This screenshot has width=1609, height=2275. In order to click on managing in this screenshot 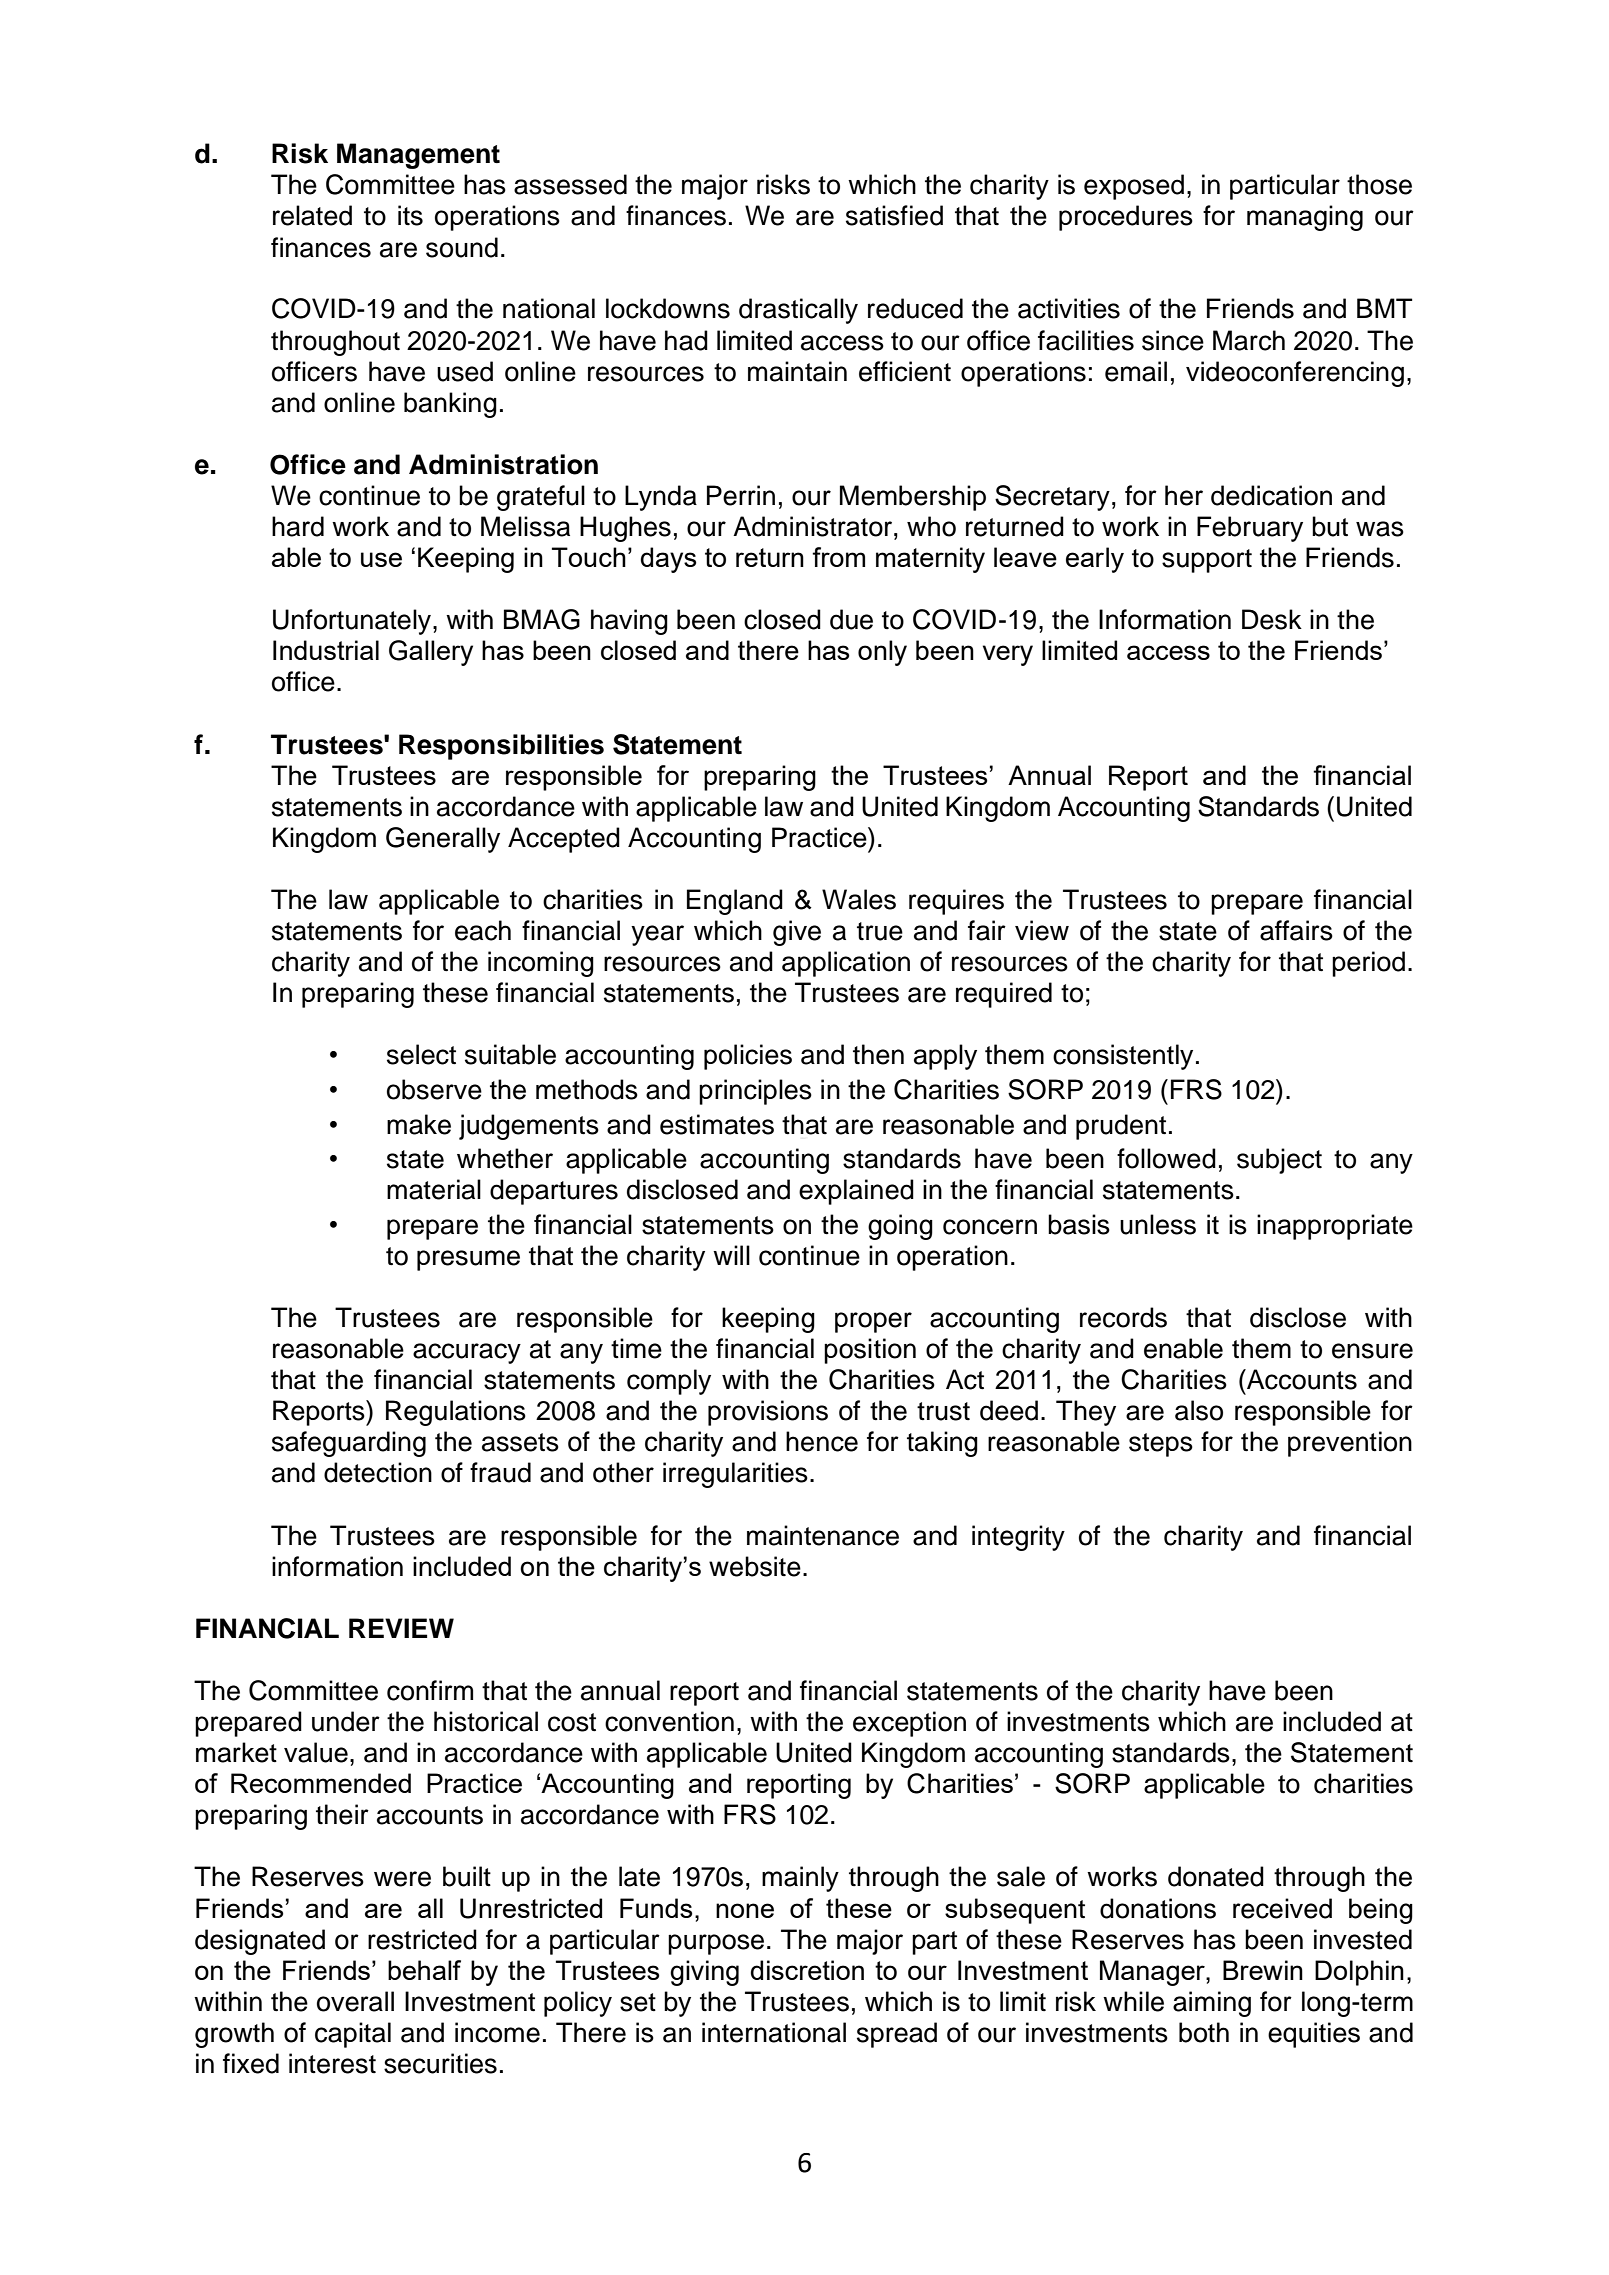, I will do `click(1305, 218)`.
